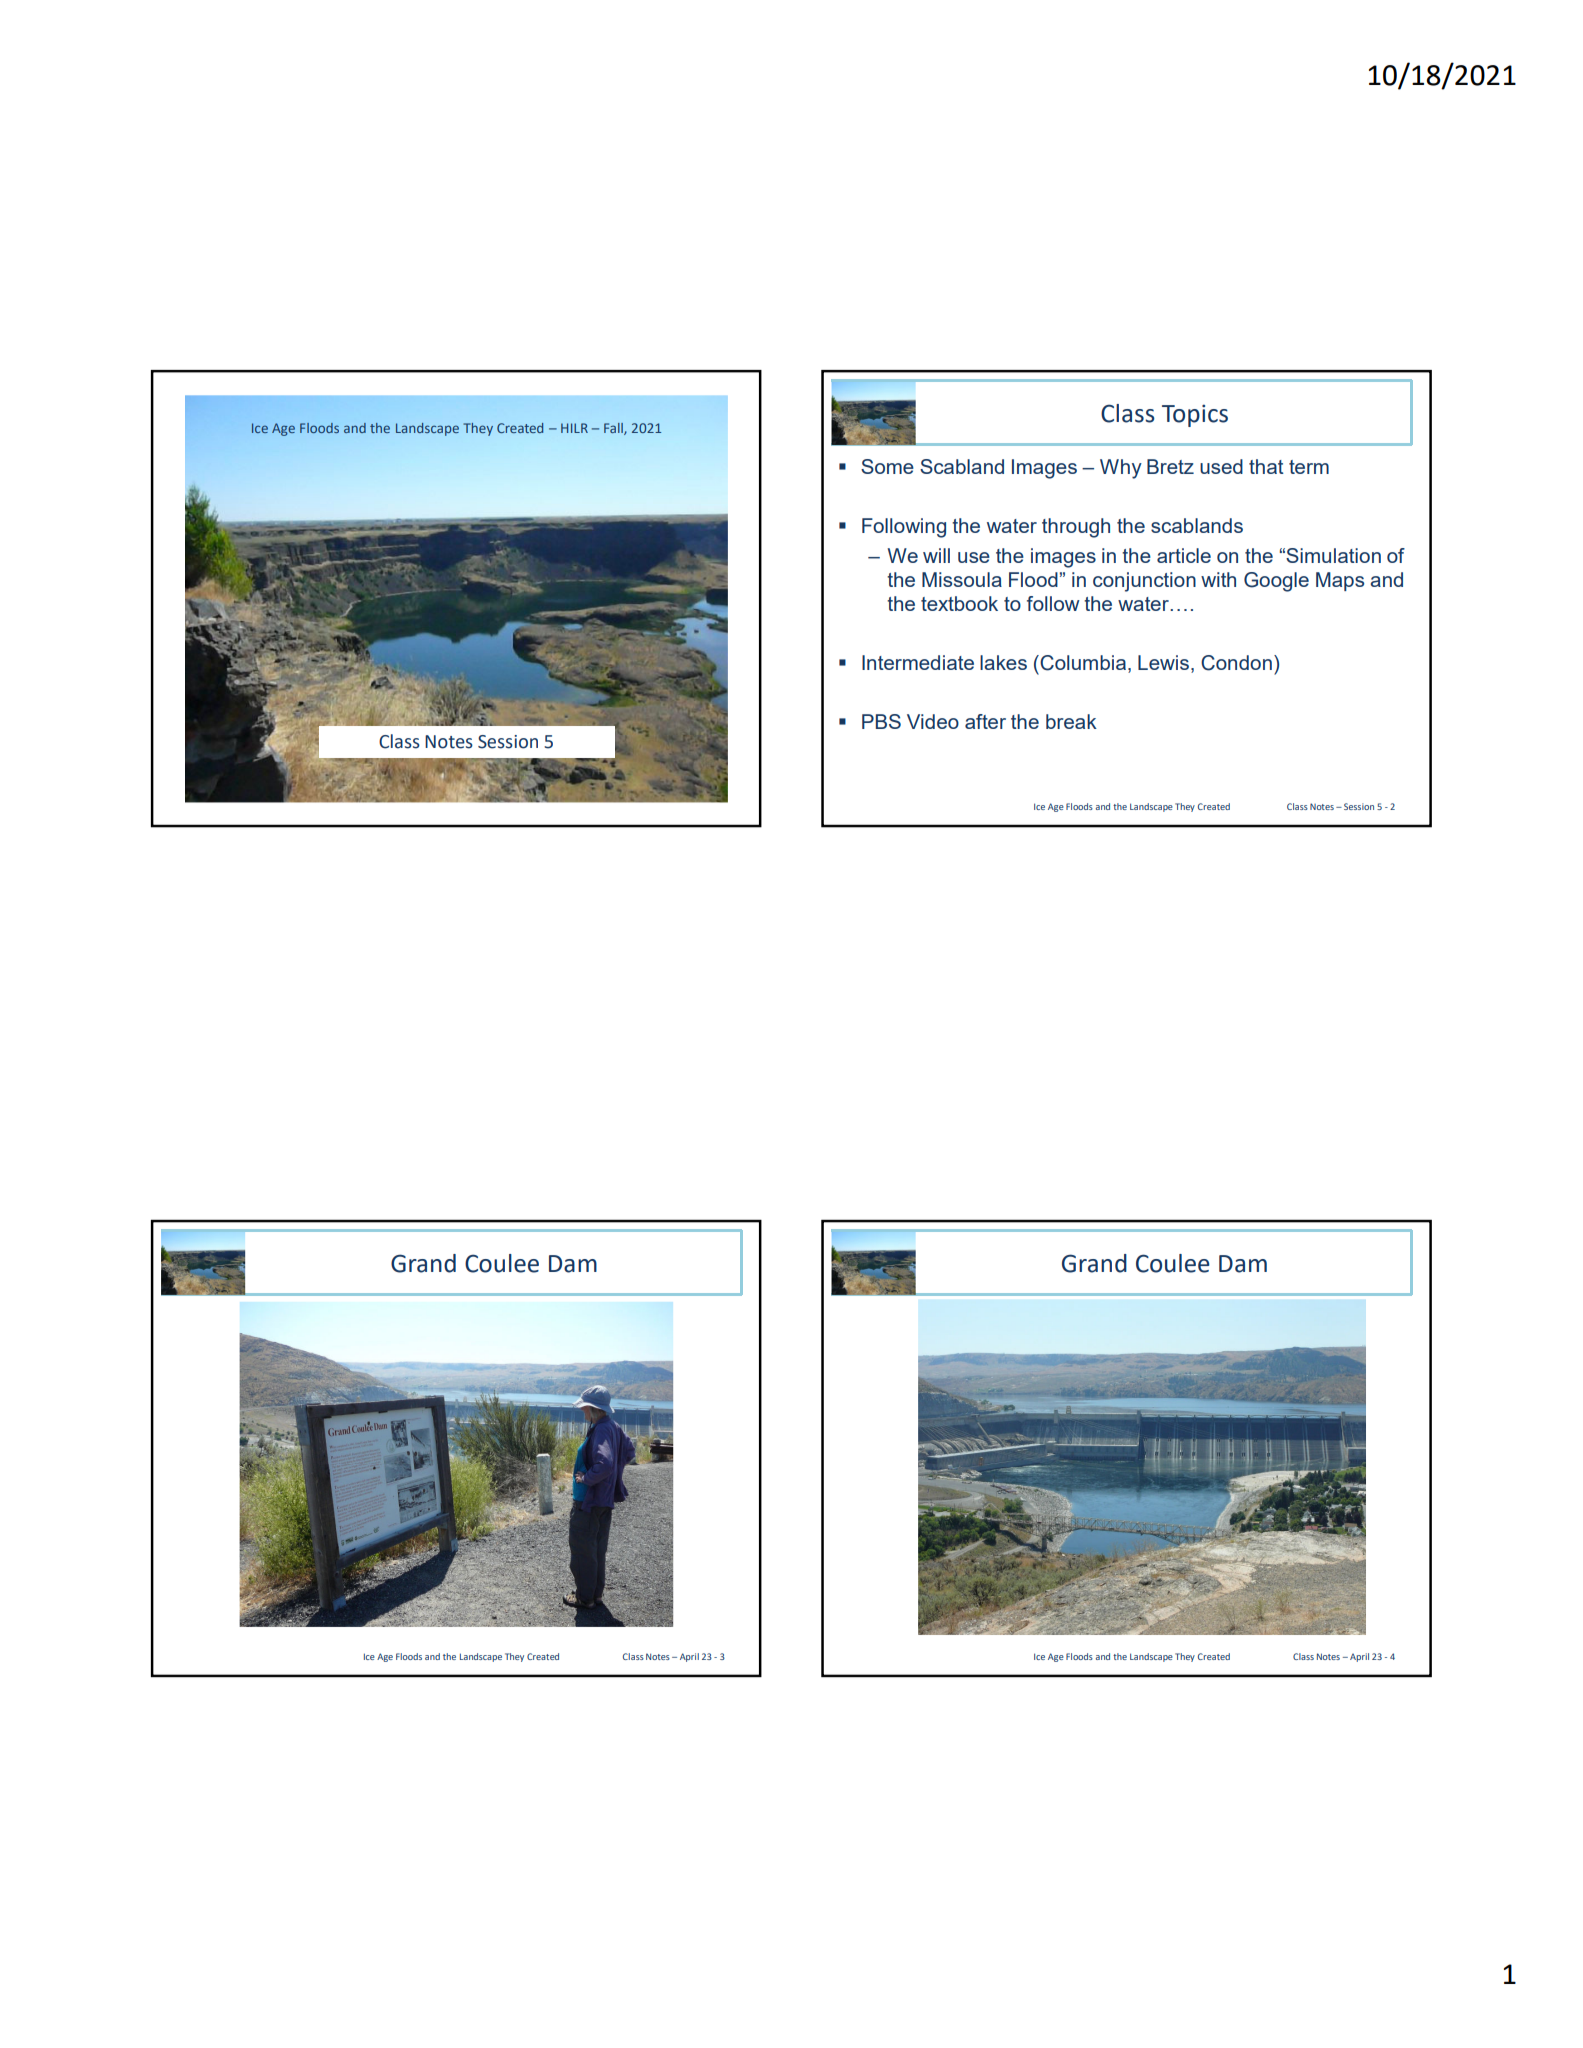 This screenshot has height=2048, width=1583. What do you see at coordinates (614, 429) in the screenshot?
I see `Fall` at bounding box center [614, 429].
